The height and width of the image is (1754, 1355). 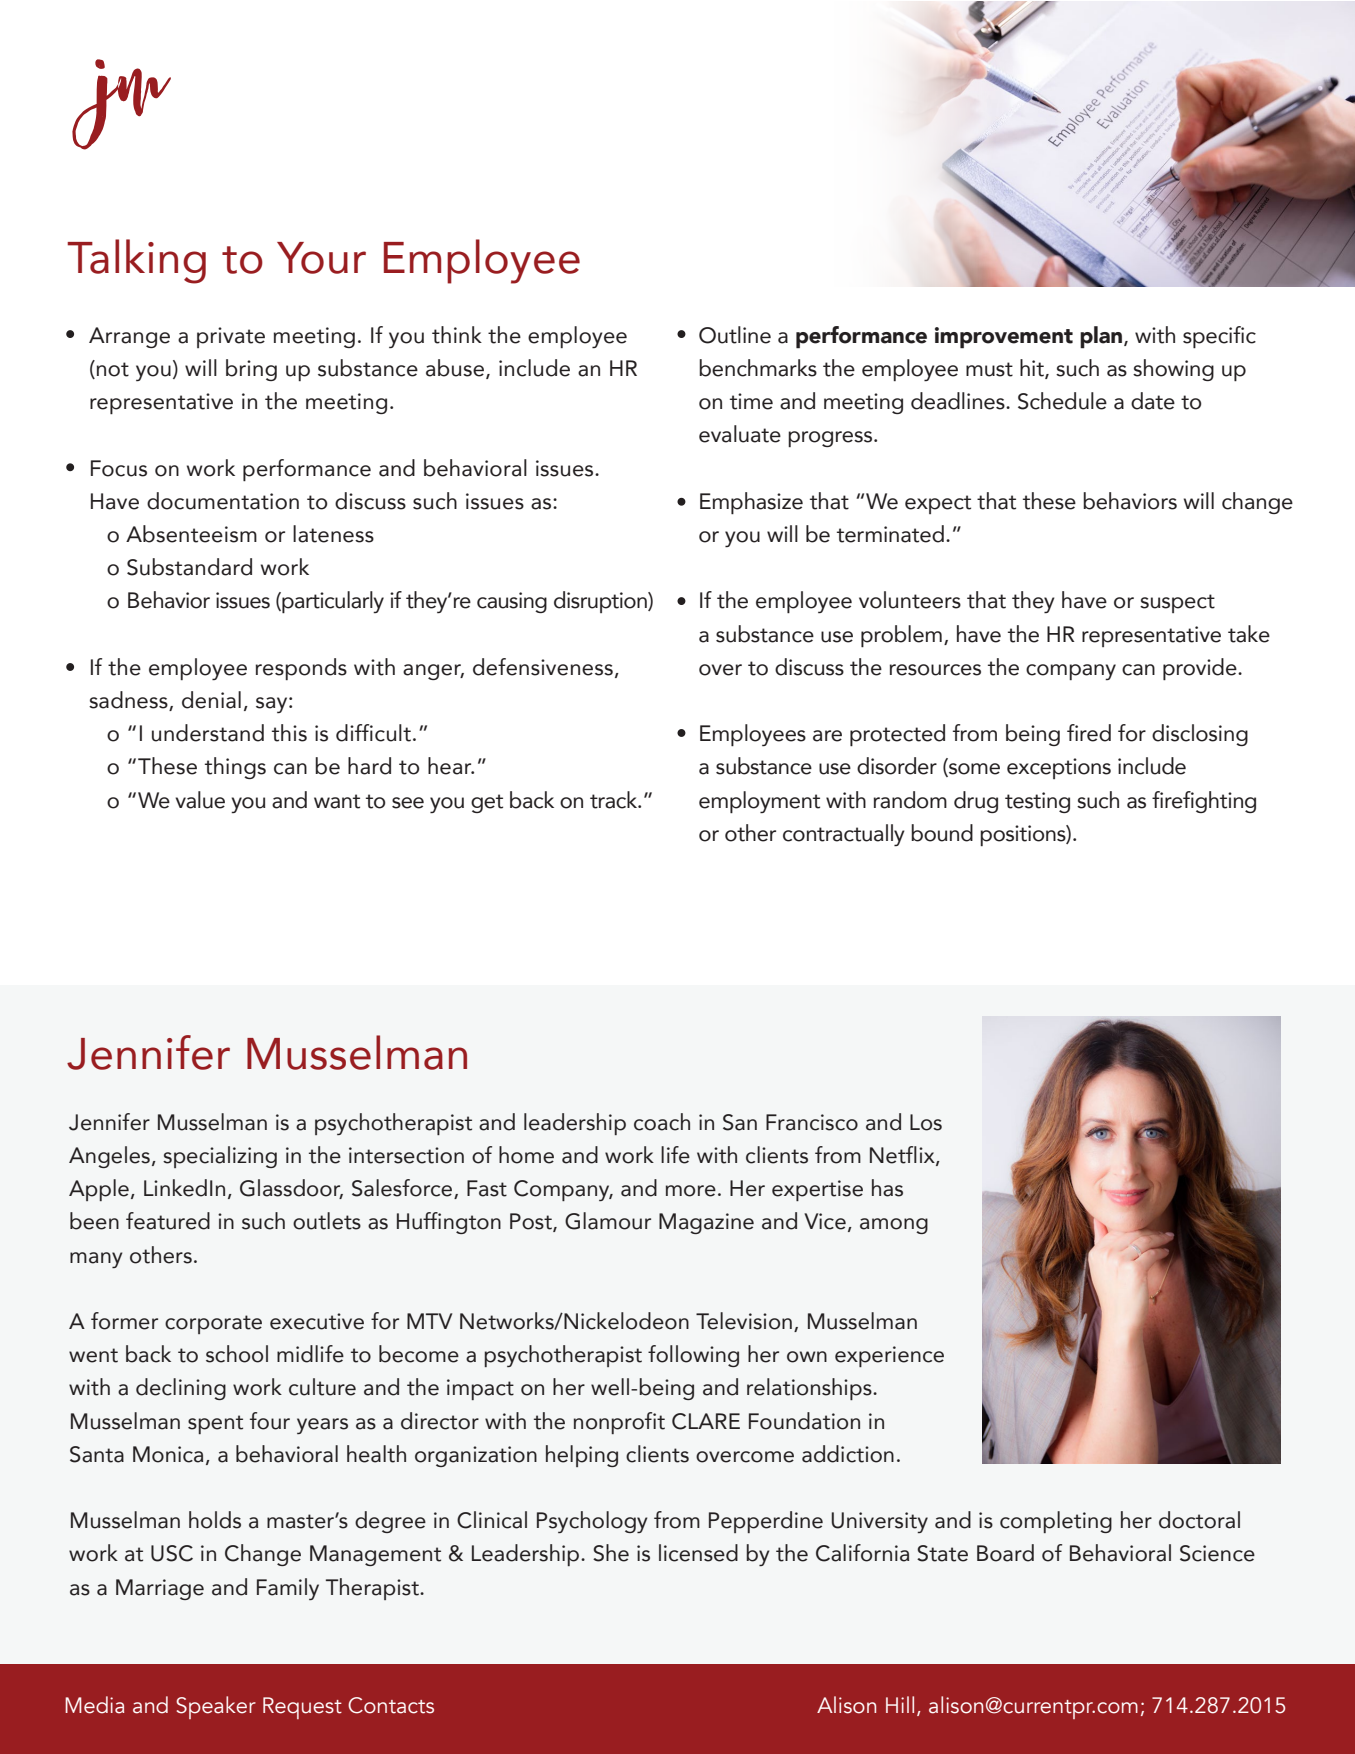 I want to click on disruption, so click(x=601, y=602).
